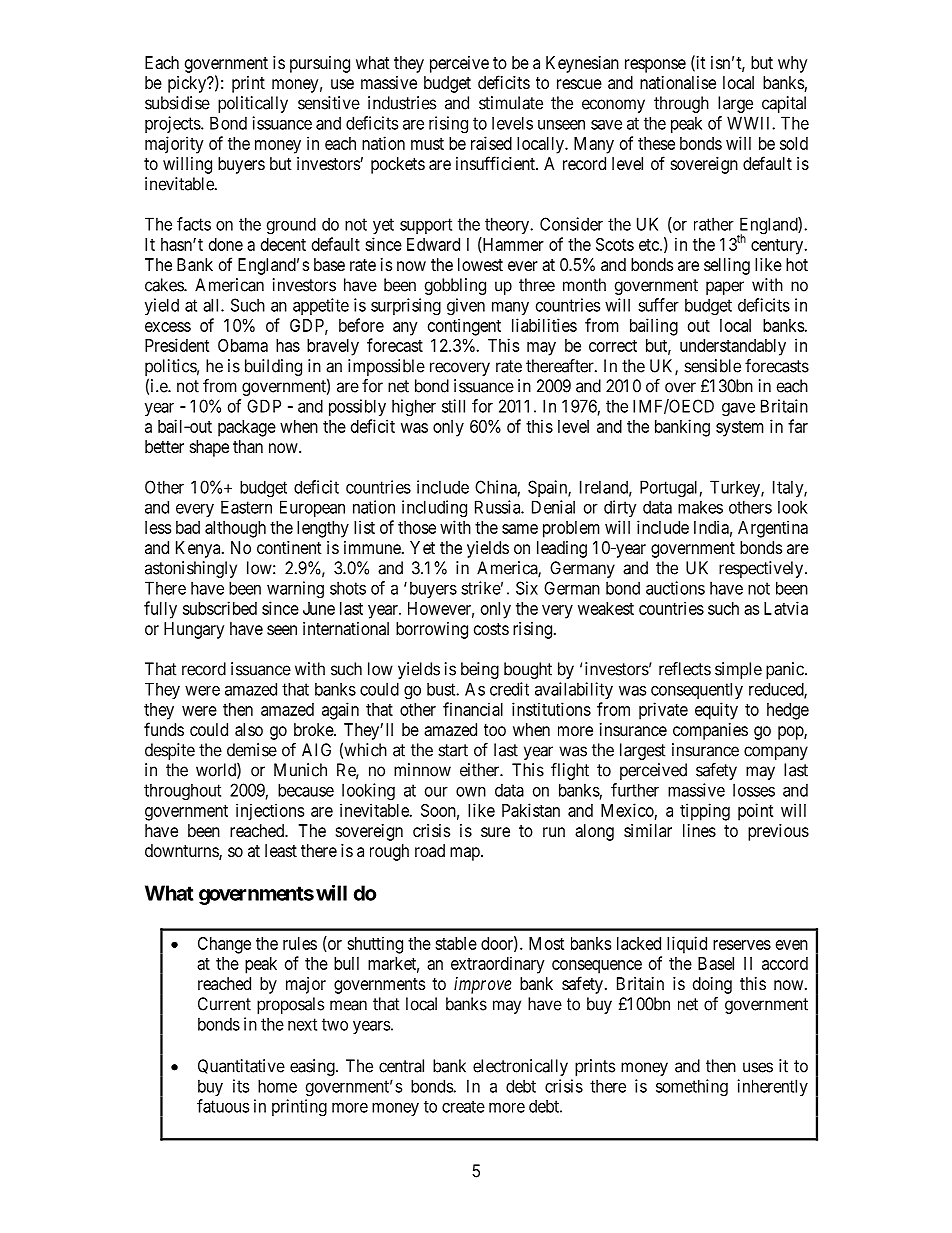  Describe the element at coordinates (253, 104) in the page. I see `politically` at that location.
